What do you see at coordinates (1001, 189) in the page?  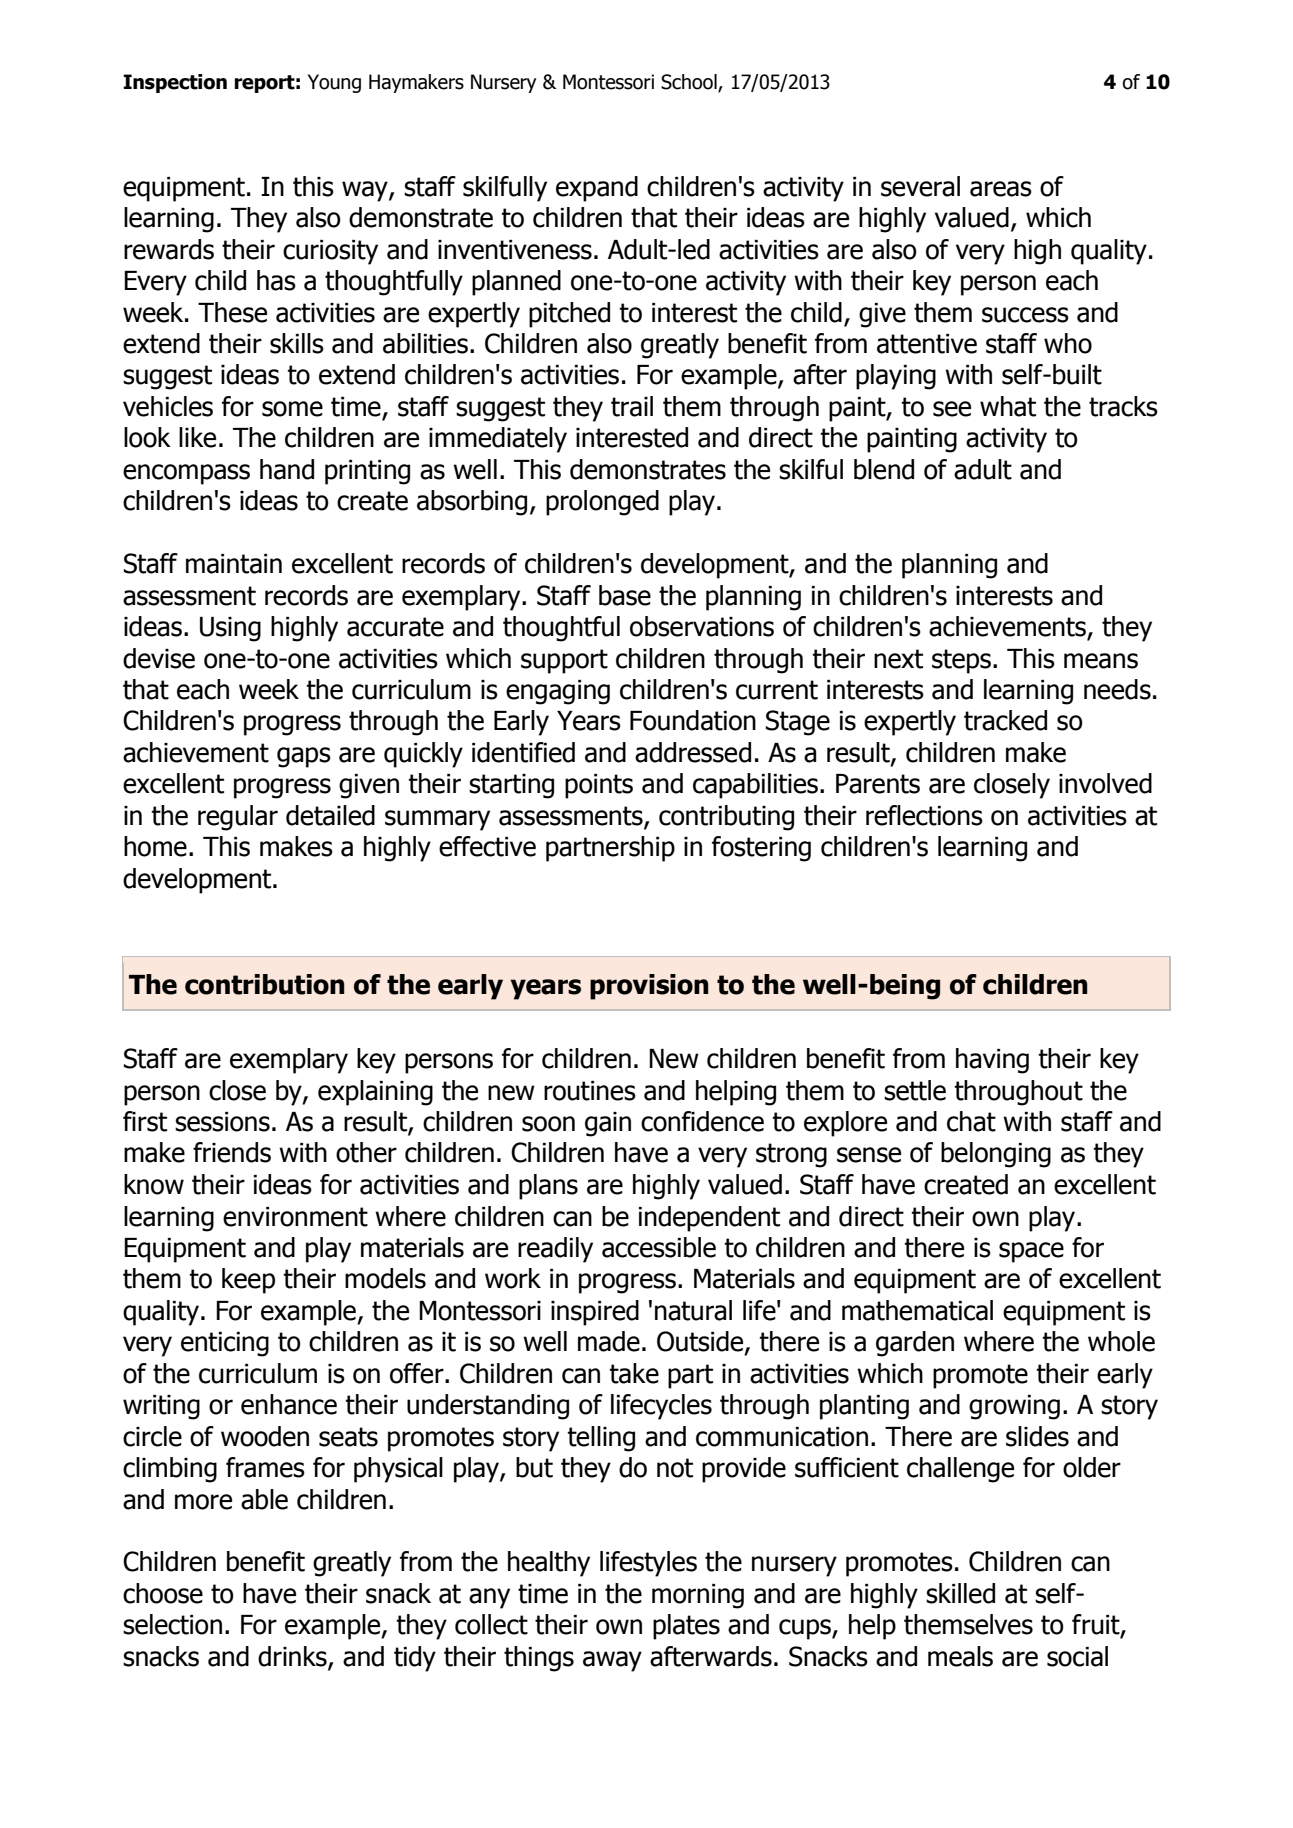 I see `areas` at bounding box center [1001, 189].
